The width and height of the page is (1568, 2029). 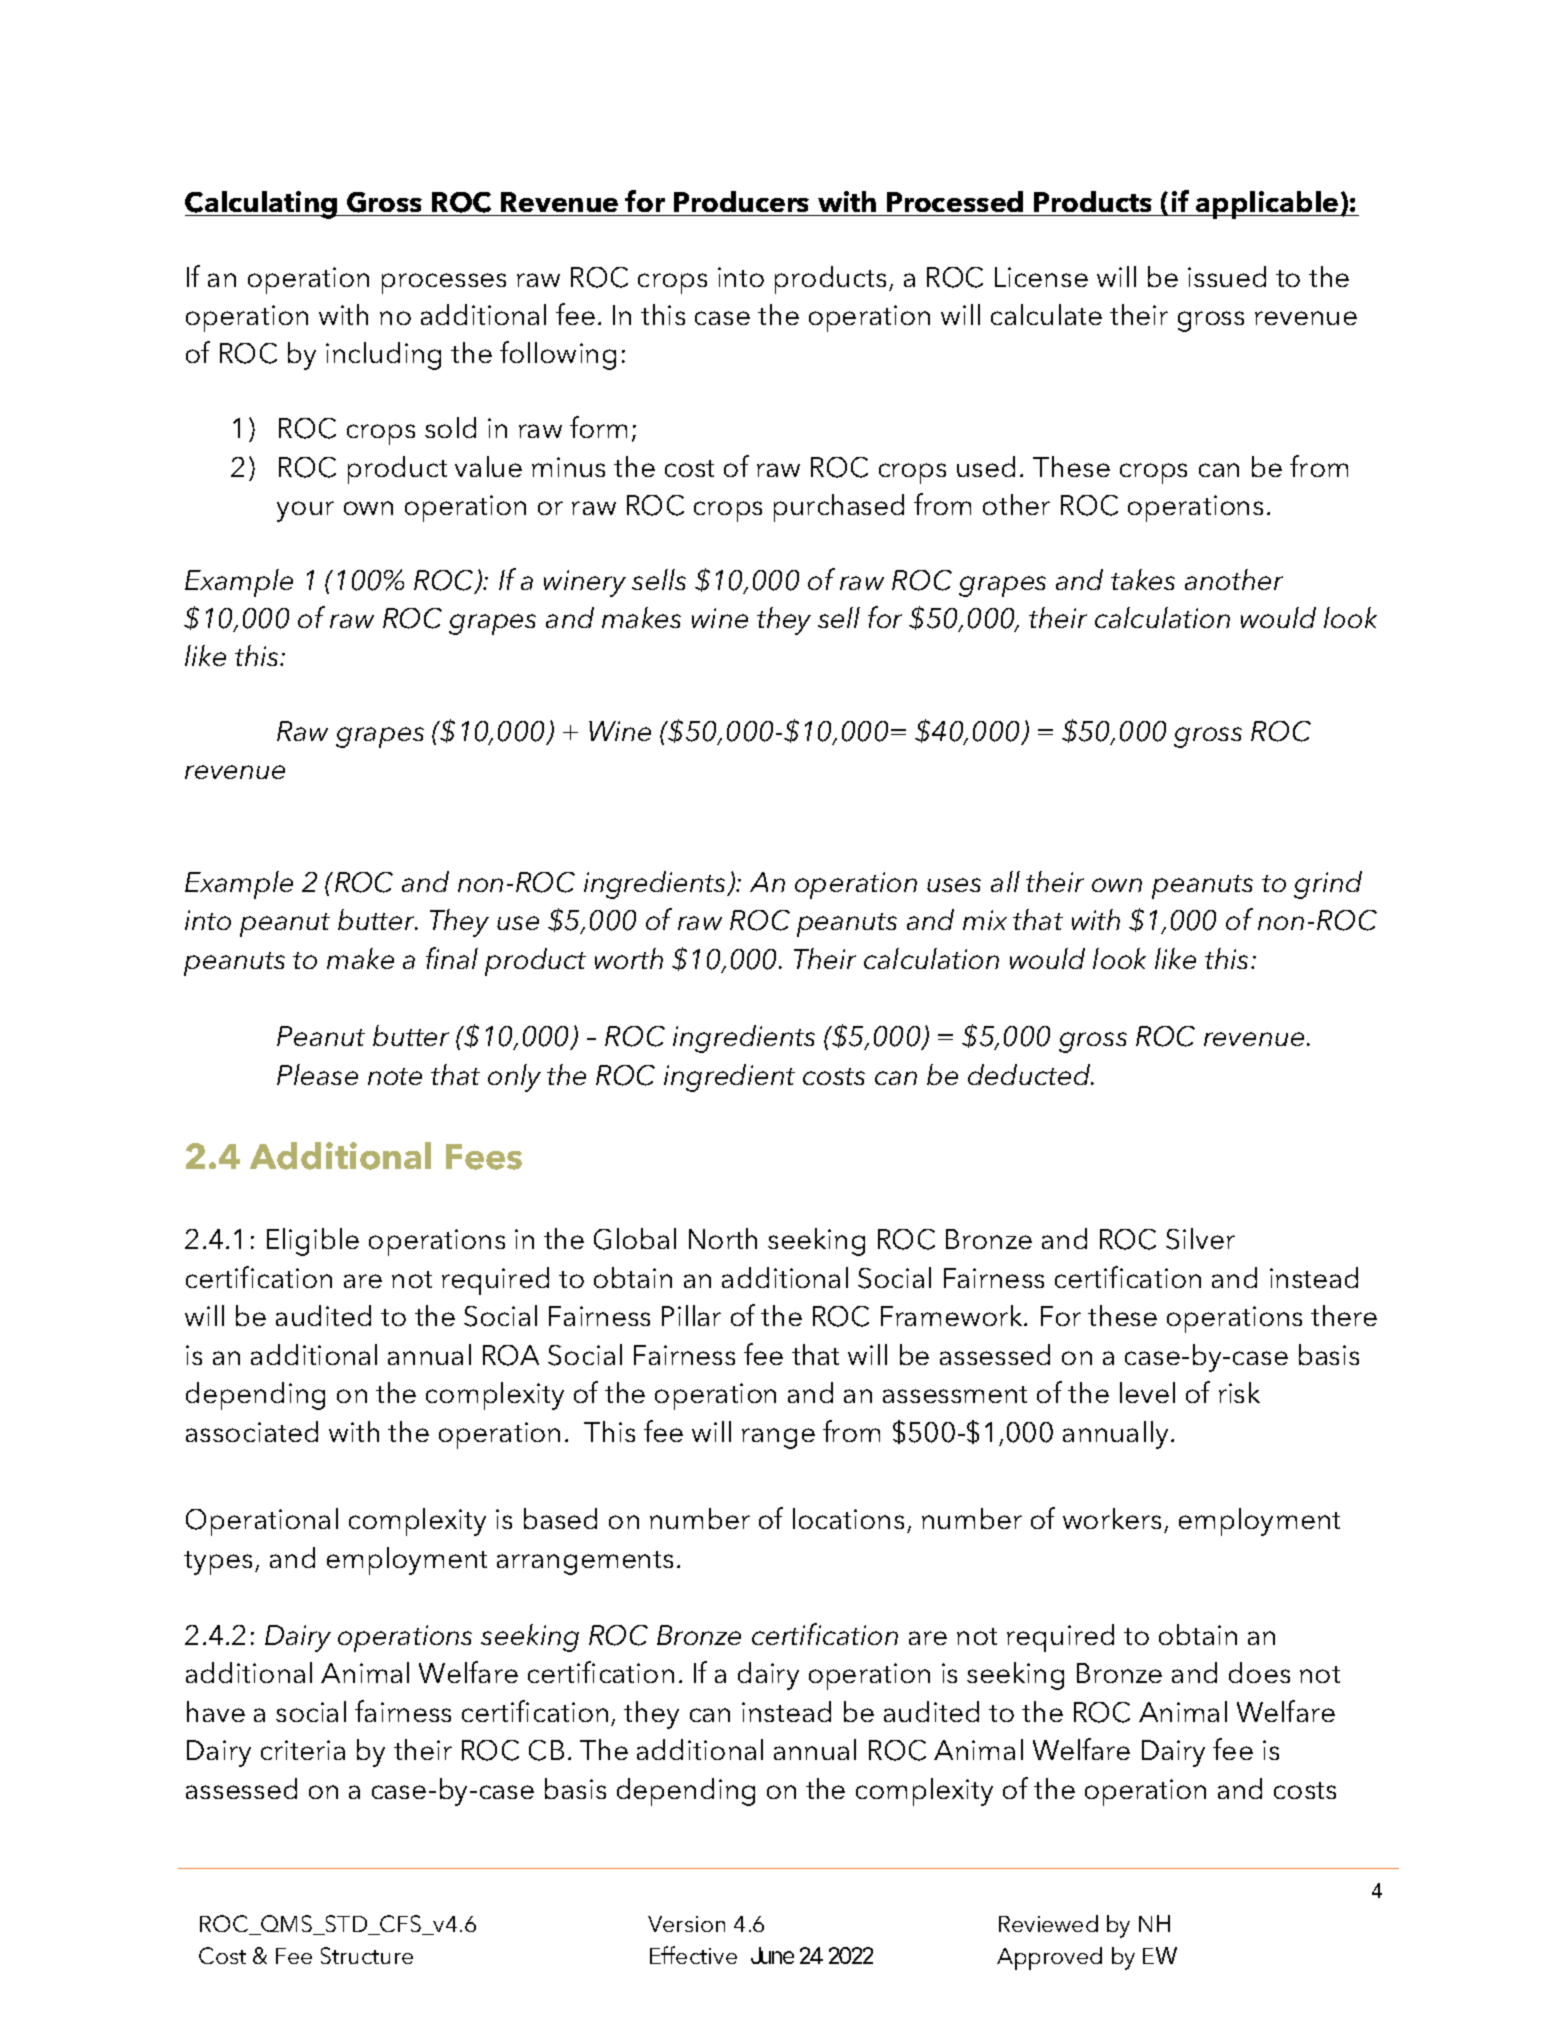 I want to click on June, so click(x=772, y=1955).
